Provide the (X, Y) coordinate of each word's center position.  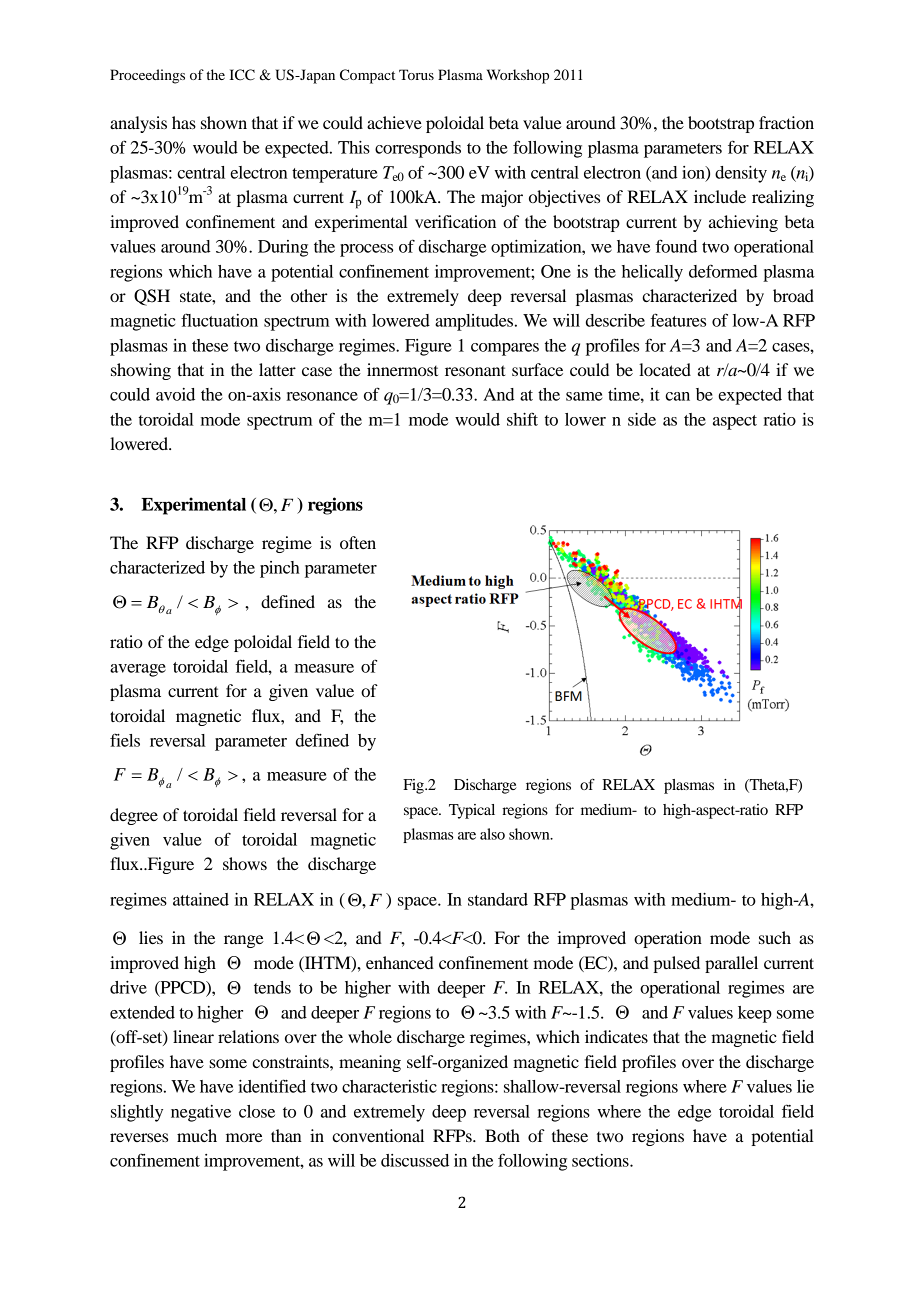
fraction (786, 122)
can (677, 396)
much (197, 1135)
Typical (472, 811)
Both (502, 1135)
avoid (175, 394)
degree (134, 816)
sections (601, 1160)
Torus (416, 74)
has (184, 122)
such (775, 937)
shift (522, 419)
